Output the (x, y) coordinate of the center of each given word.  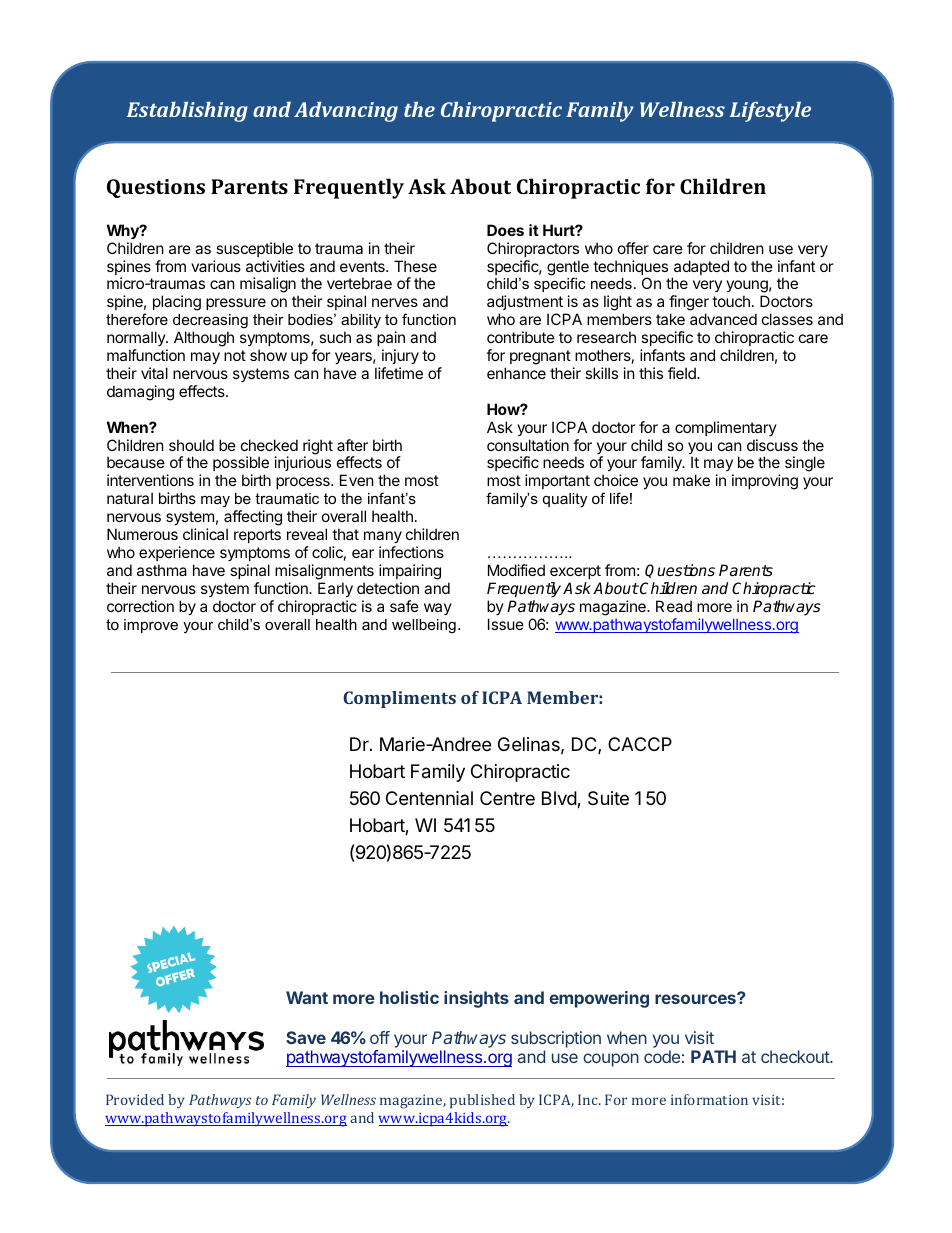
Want (307, 997)
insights (476, 999)
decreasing (210, 323)
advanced (723, 319)
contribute (521, 337)
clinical (205, 534)
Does (505, 230)
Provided (135, 1099)
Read (674, 606)
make (691, 480)
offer (633, 248)
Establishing (187, 111)
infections (411, 552)
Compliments (399, 699)
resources (696, 998)
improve (151, 626)
